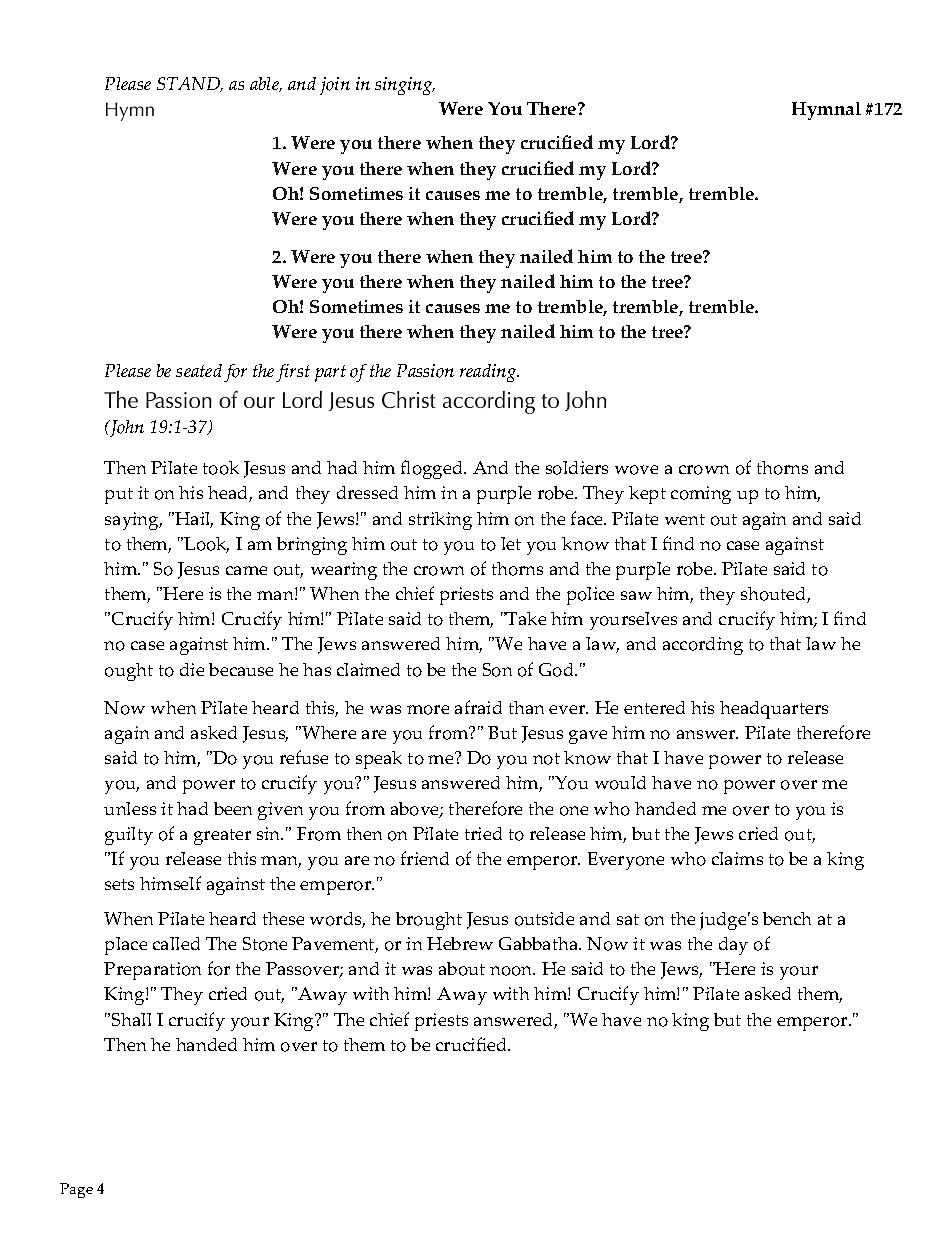 This page has height=1233, width=952. Describe the element at coordinates (76, 1190) in the page. I see `Page` at that location.
